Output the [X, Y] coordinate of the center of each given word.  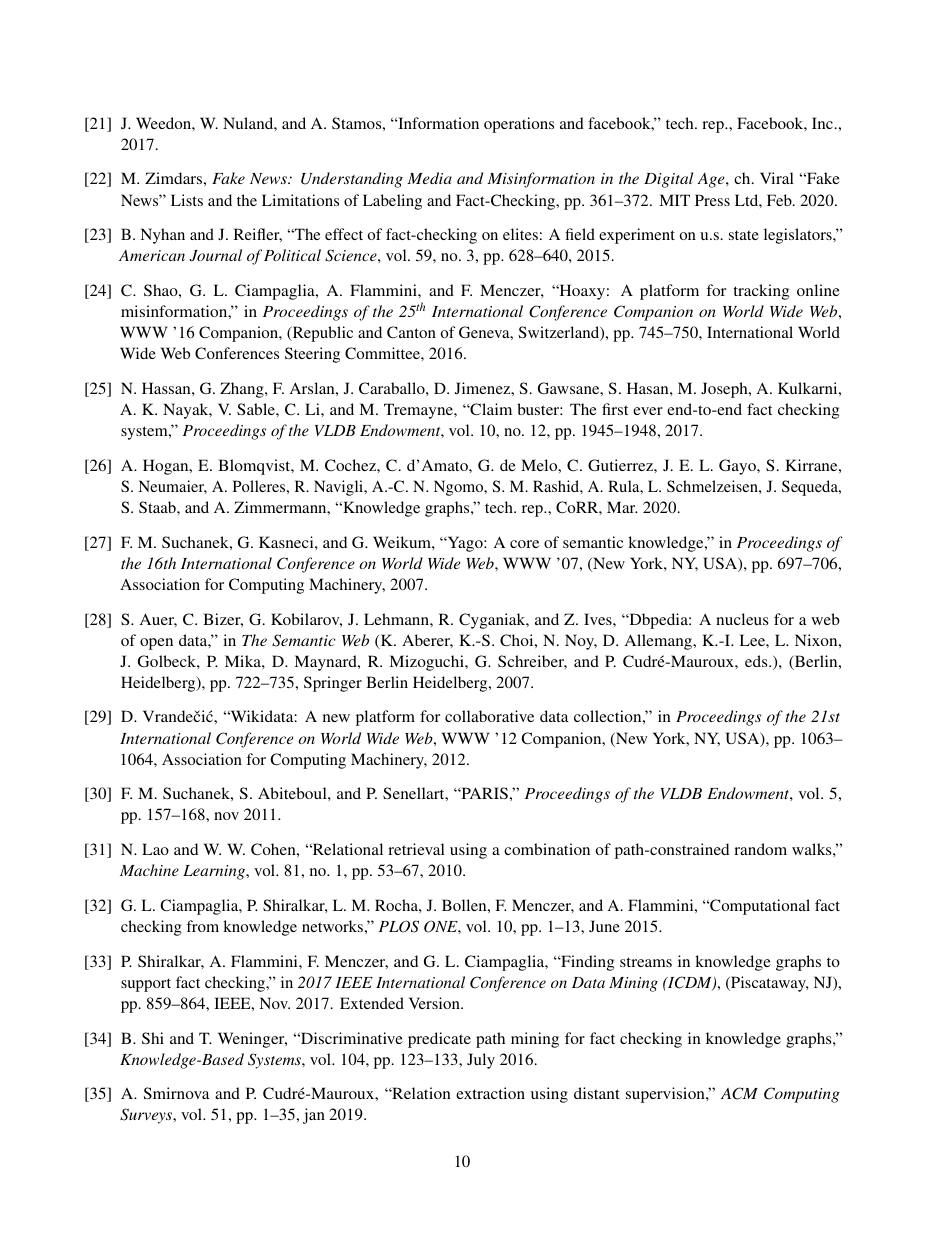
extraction [490, 1093]
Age [712, 180]
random [760, 849]
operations [519, 125]
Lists [187, 200]
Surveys [147, 1116]
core [524, 544]
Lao [155, 849]
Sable [257, 409]
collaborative [489, 716]
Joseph [725, 390]
